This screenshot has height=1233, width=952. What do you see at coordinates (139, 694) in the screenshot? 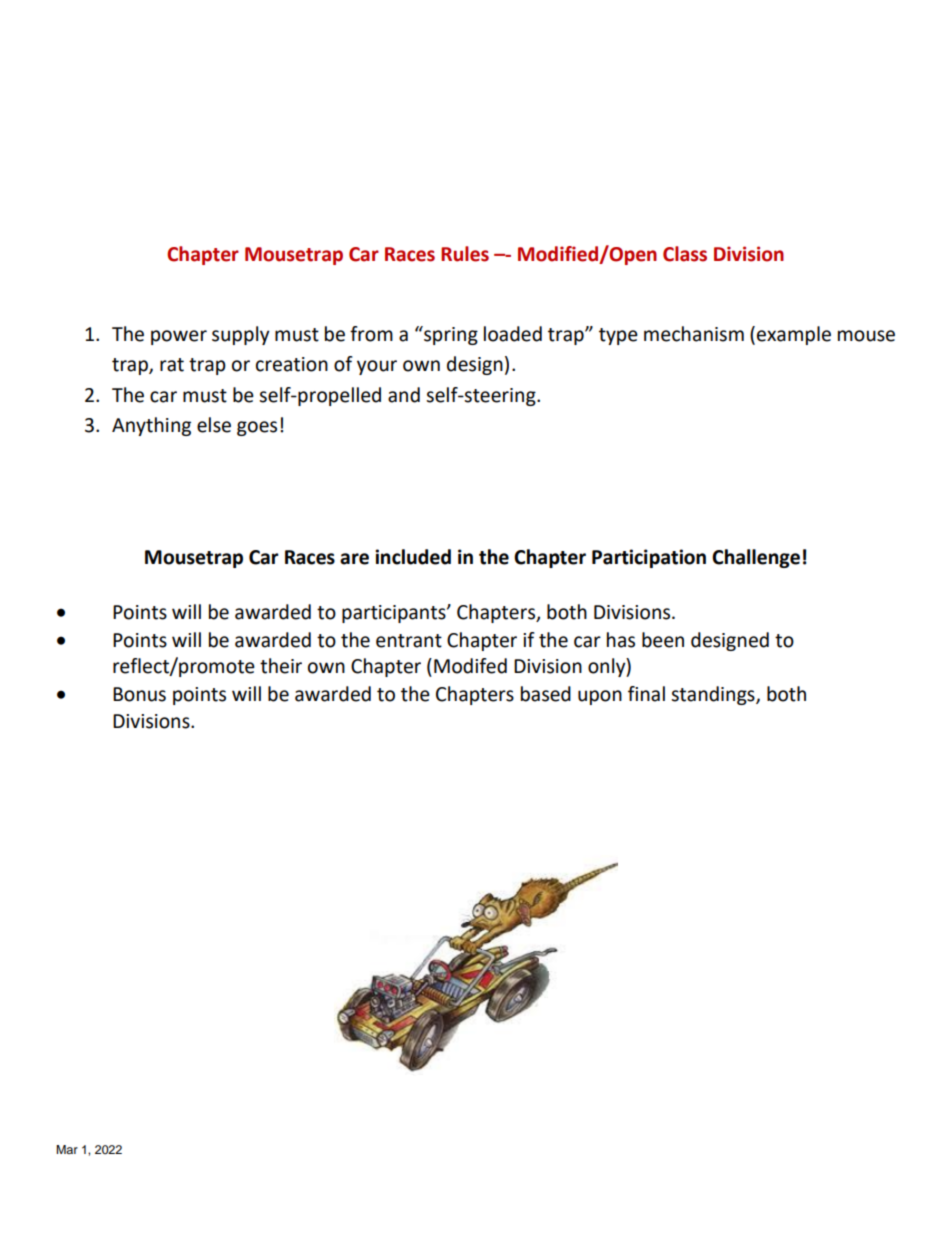
I see `Bonus` at bounding box center [139, 694].
